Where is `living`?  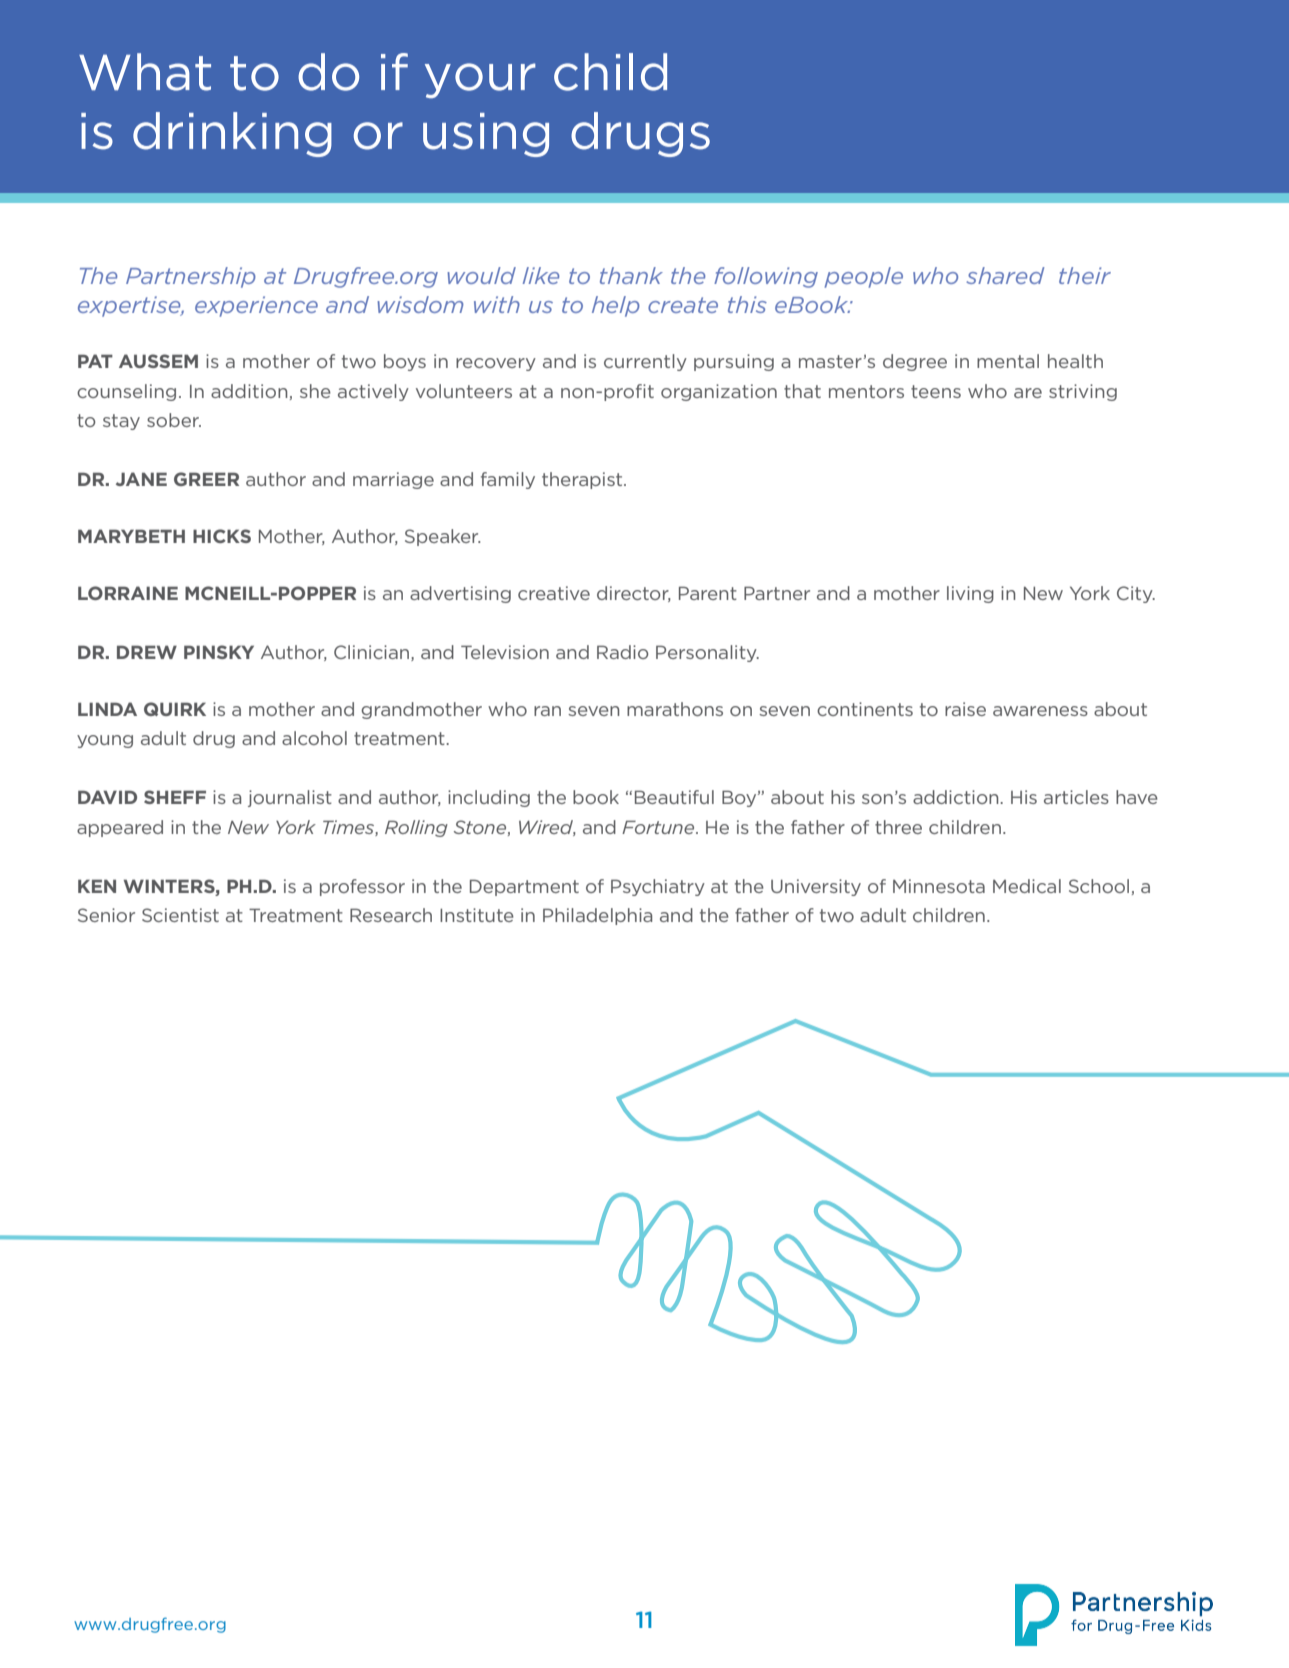 living is located at coordinates (970, 594).
